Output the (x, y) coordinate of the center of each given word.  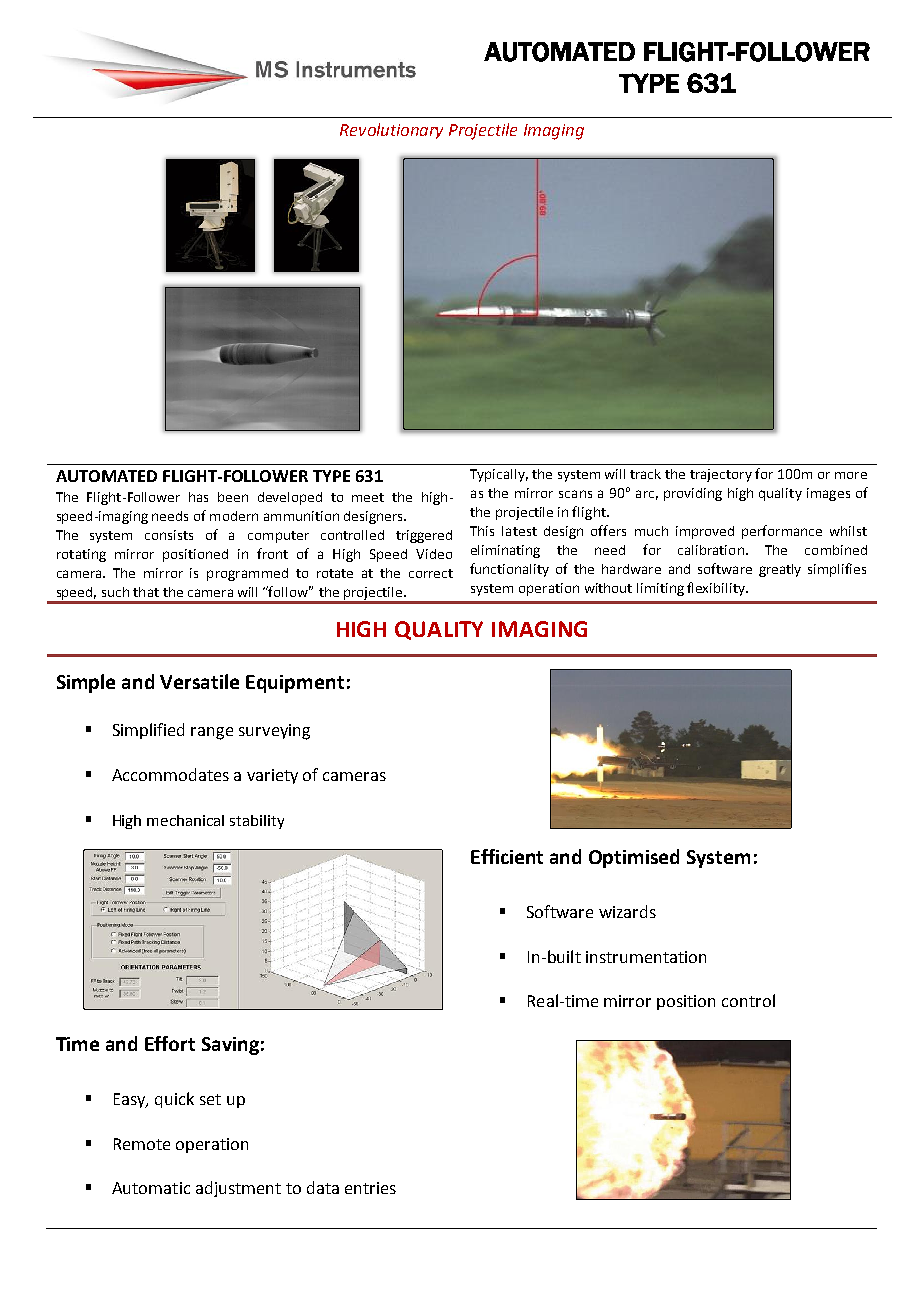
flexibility (717, 589)
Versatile (199, 681)
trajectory (721, 475)
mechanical (185, 820)
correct (431, 573)
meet (368, 497)
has (198, 497)
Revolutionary (391, 131)
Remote (142, 1144)
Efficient (507, 856)
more (851, 475)
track (645, 474)
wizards (627, 911)
